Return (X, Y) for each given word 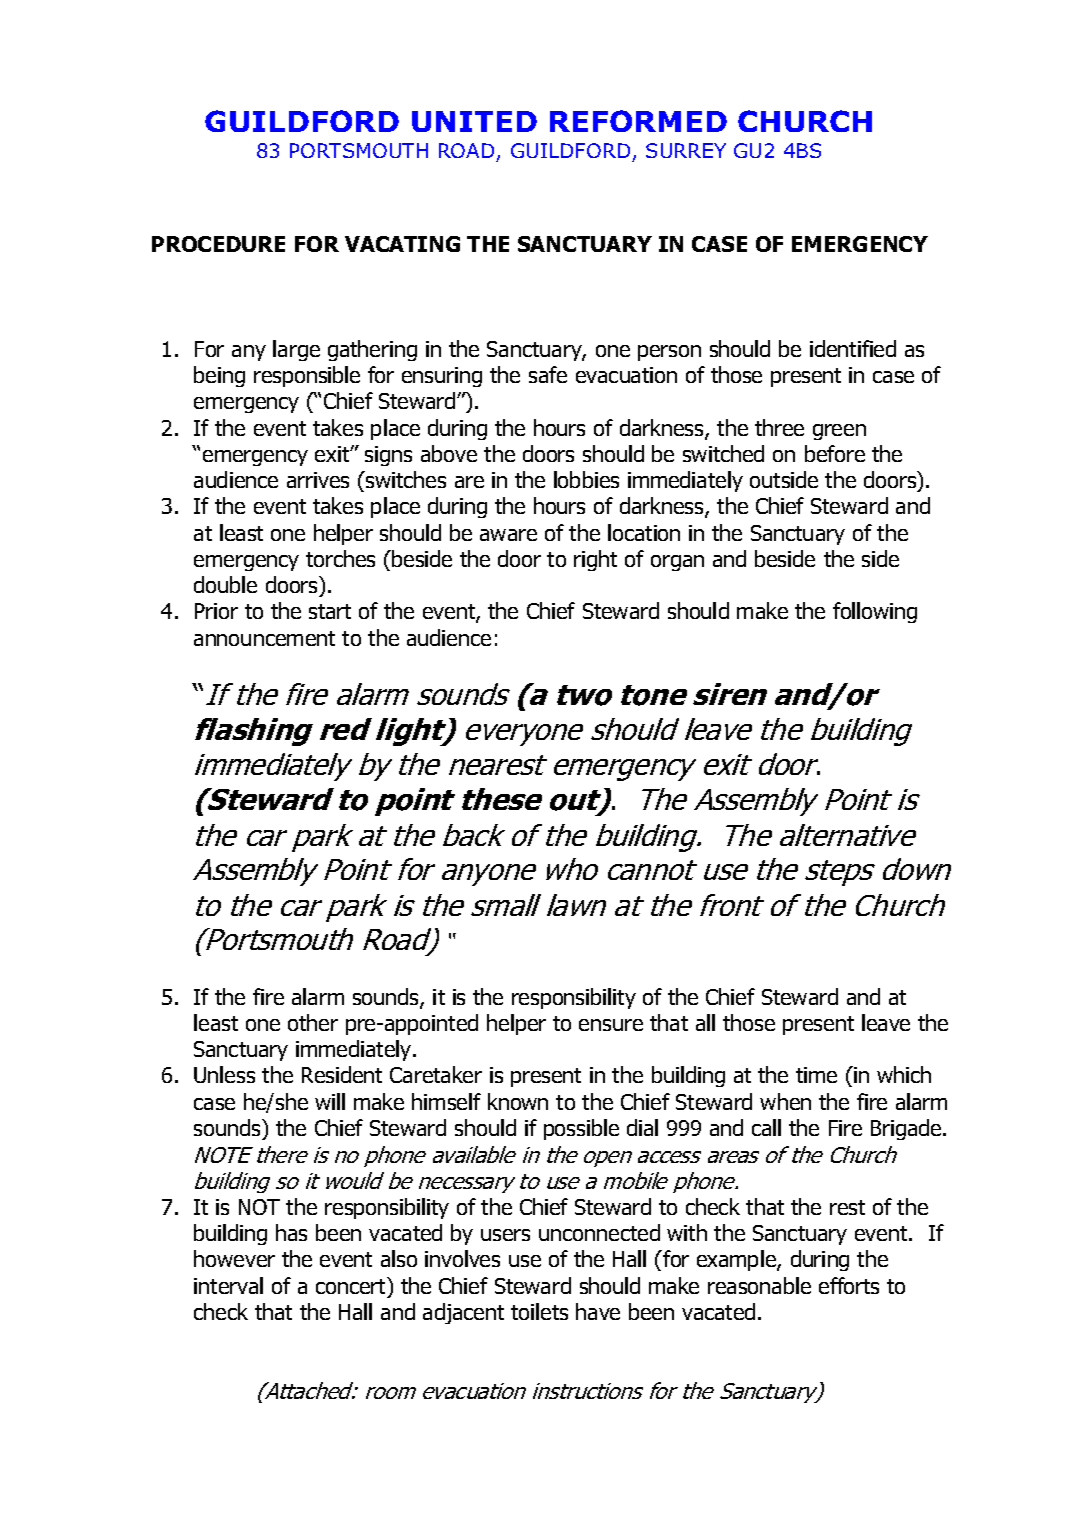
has (291, 1232)
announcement (264, 638)
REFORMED (638, 121)
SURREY (686, 150)
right (595, 560)
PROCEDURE (218, 244)
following (875, 612)
